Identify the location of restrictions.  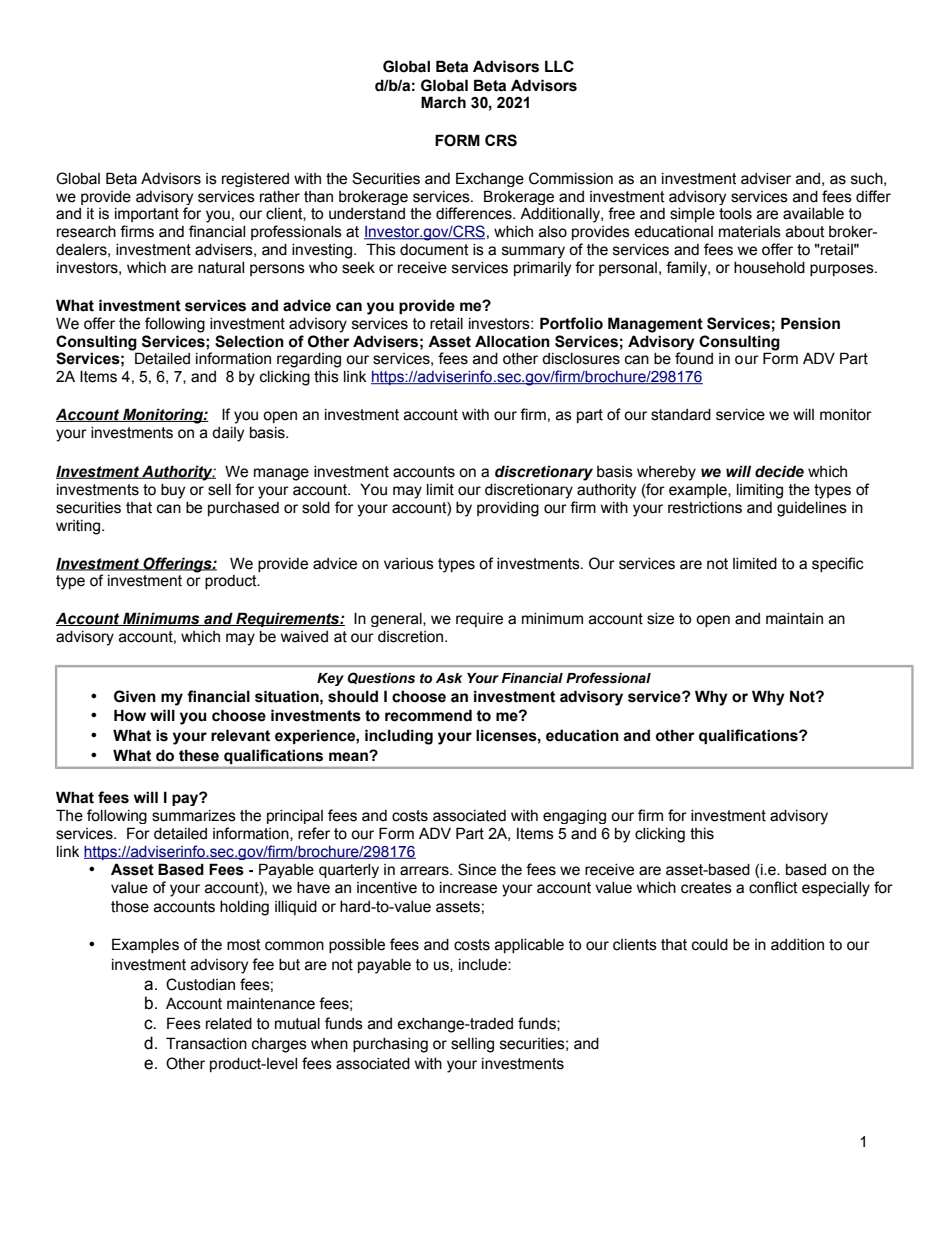
(705, 508).
